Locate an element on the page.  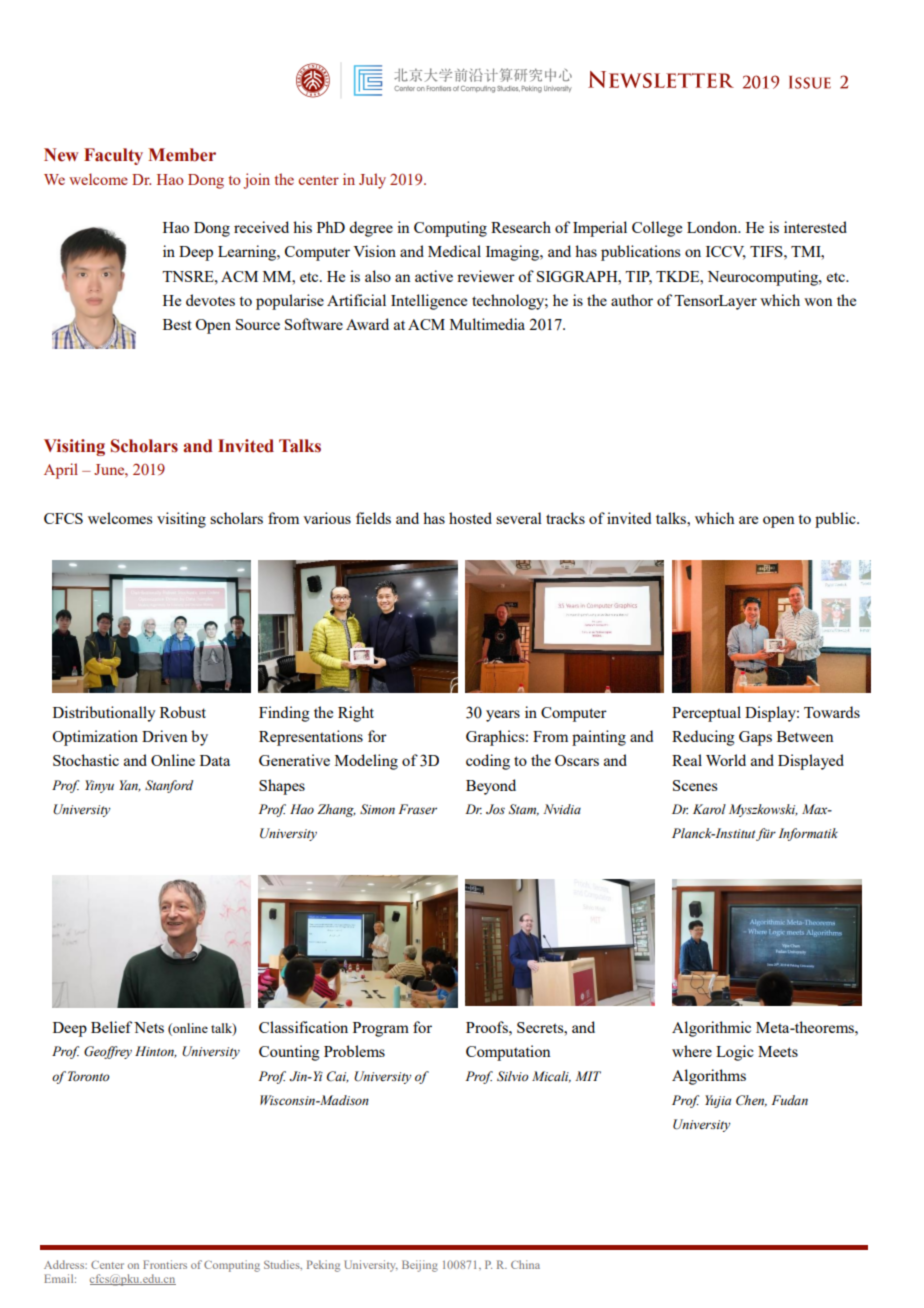
Chen is located at coordinates (751, 1101).
